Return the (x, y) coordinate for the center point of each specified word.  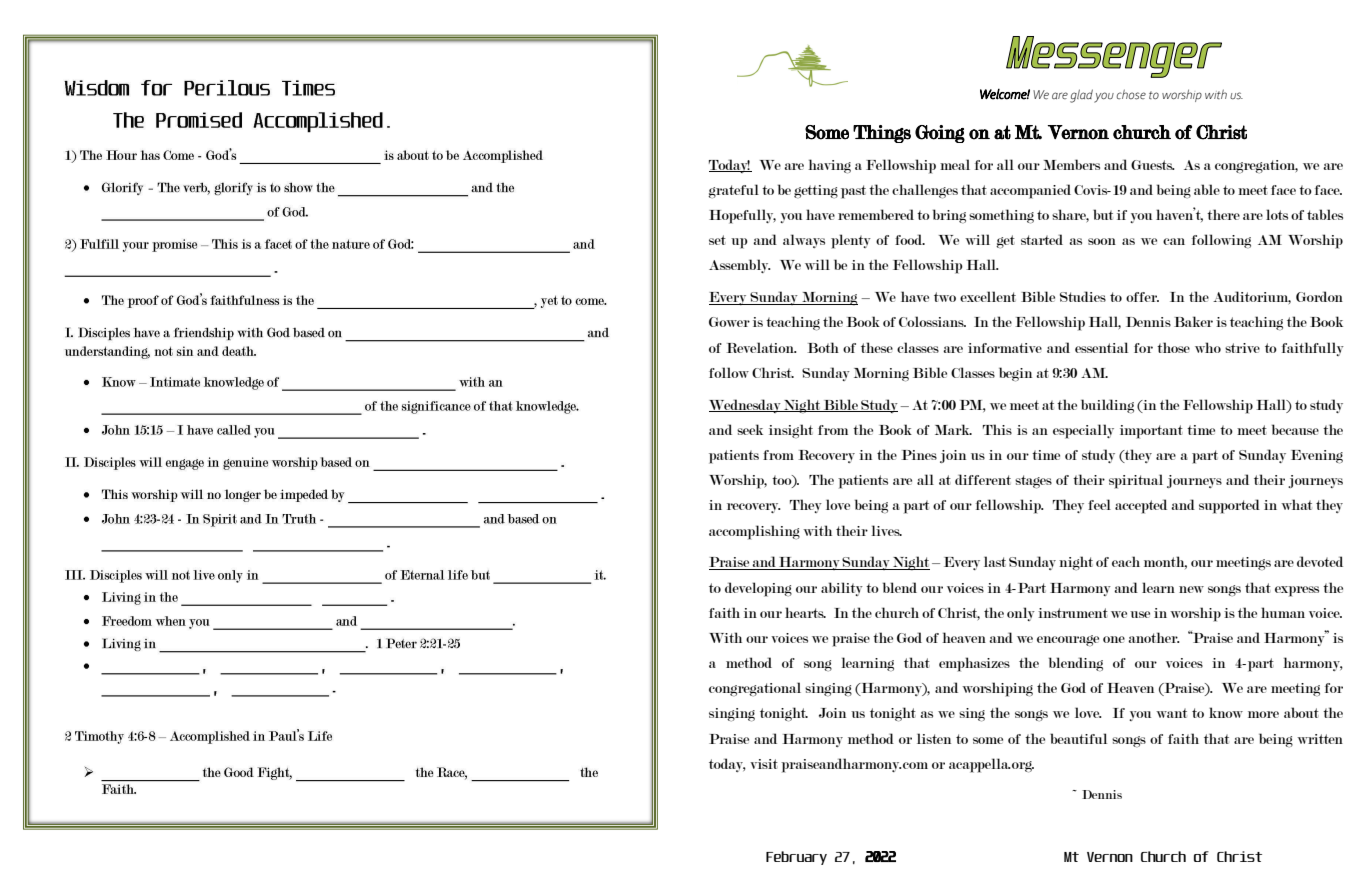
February (796, 858)
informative (1005, 348)
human (1283, 612)
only (1021, 614)
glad (1081, 96)
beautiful (1078, 738)
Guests (1153, 165)
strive (1242, 348)
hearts (805, 612)
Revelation (761, 347)
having (829, 166)
